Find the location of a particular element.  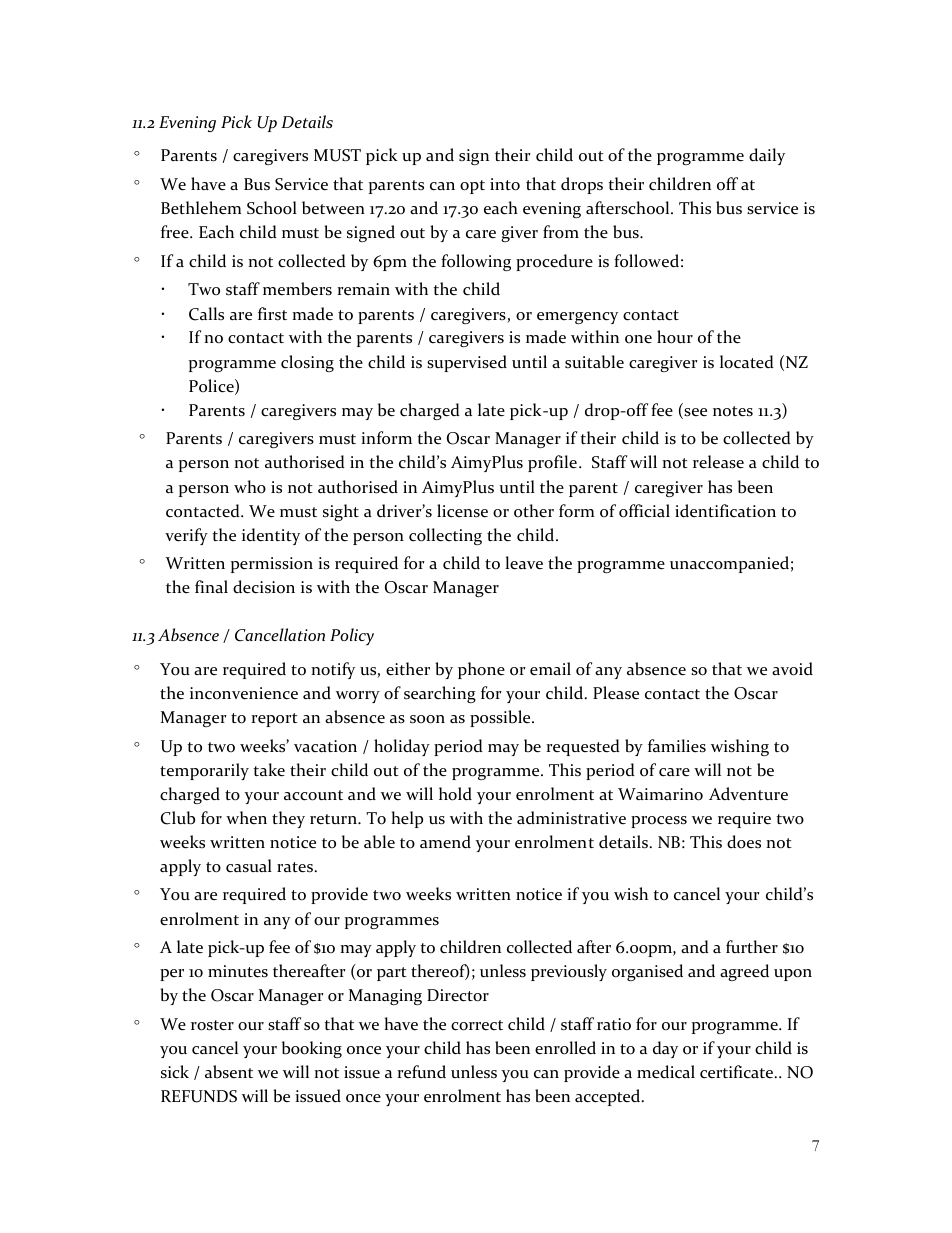

daily is located at coordinates (767, 156).
